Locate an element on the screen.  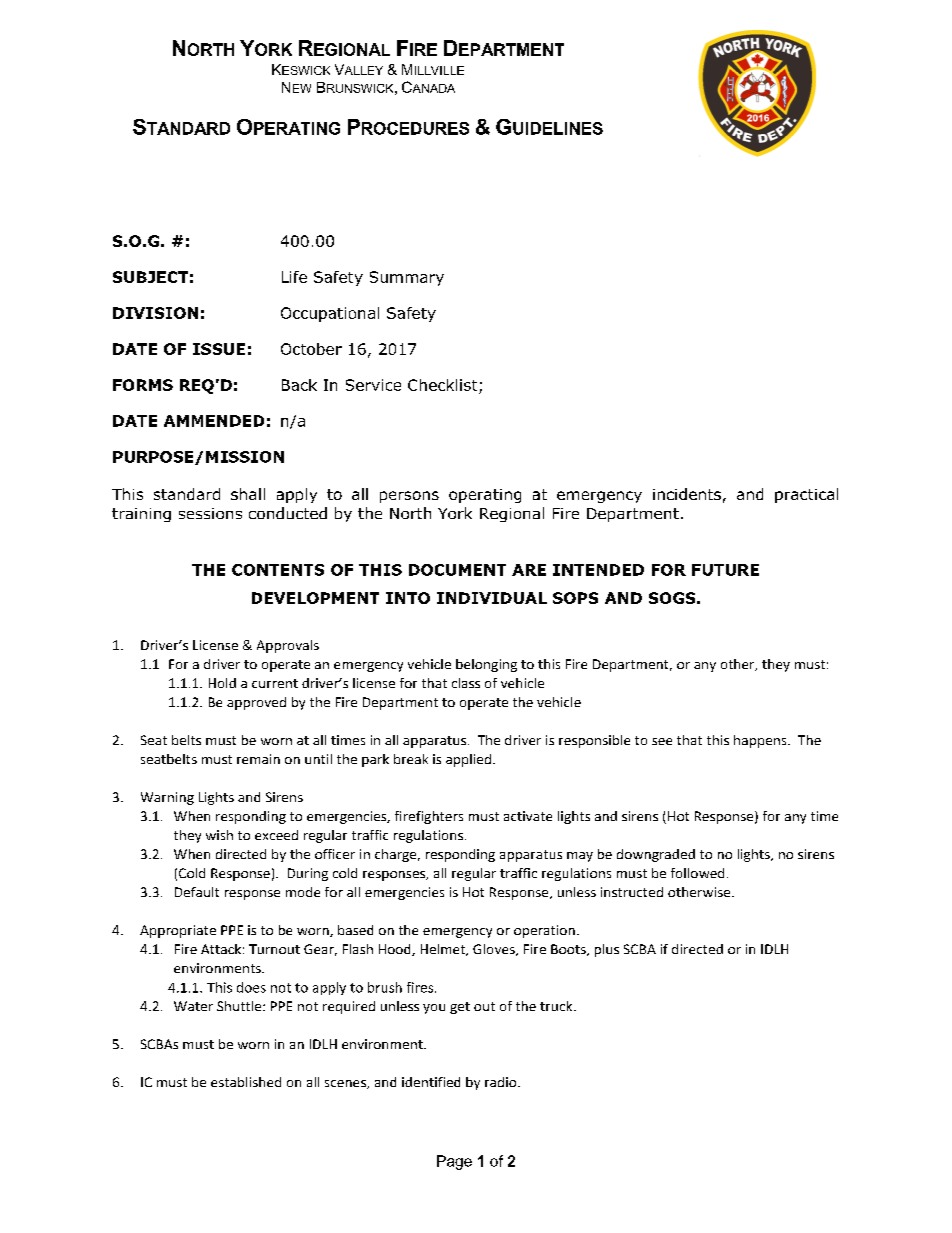
Summary is located at coordinates (407, 278).
